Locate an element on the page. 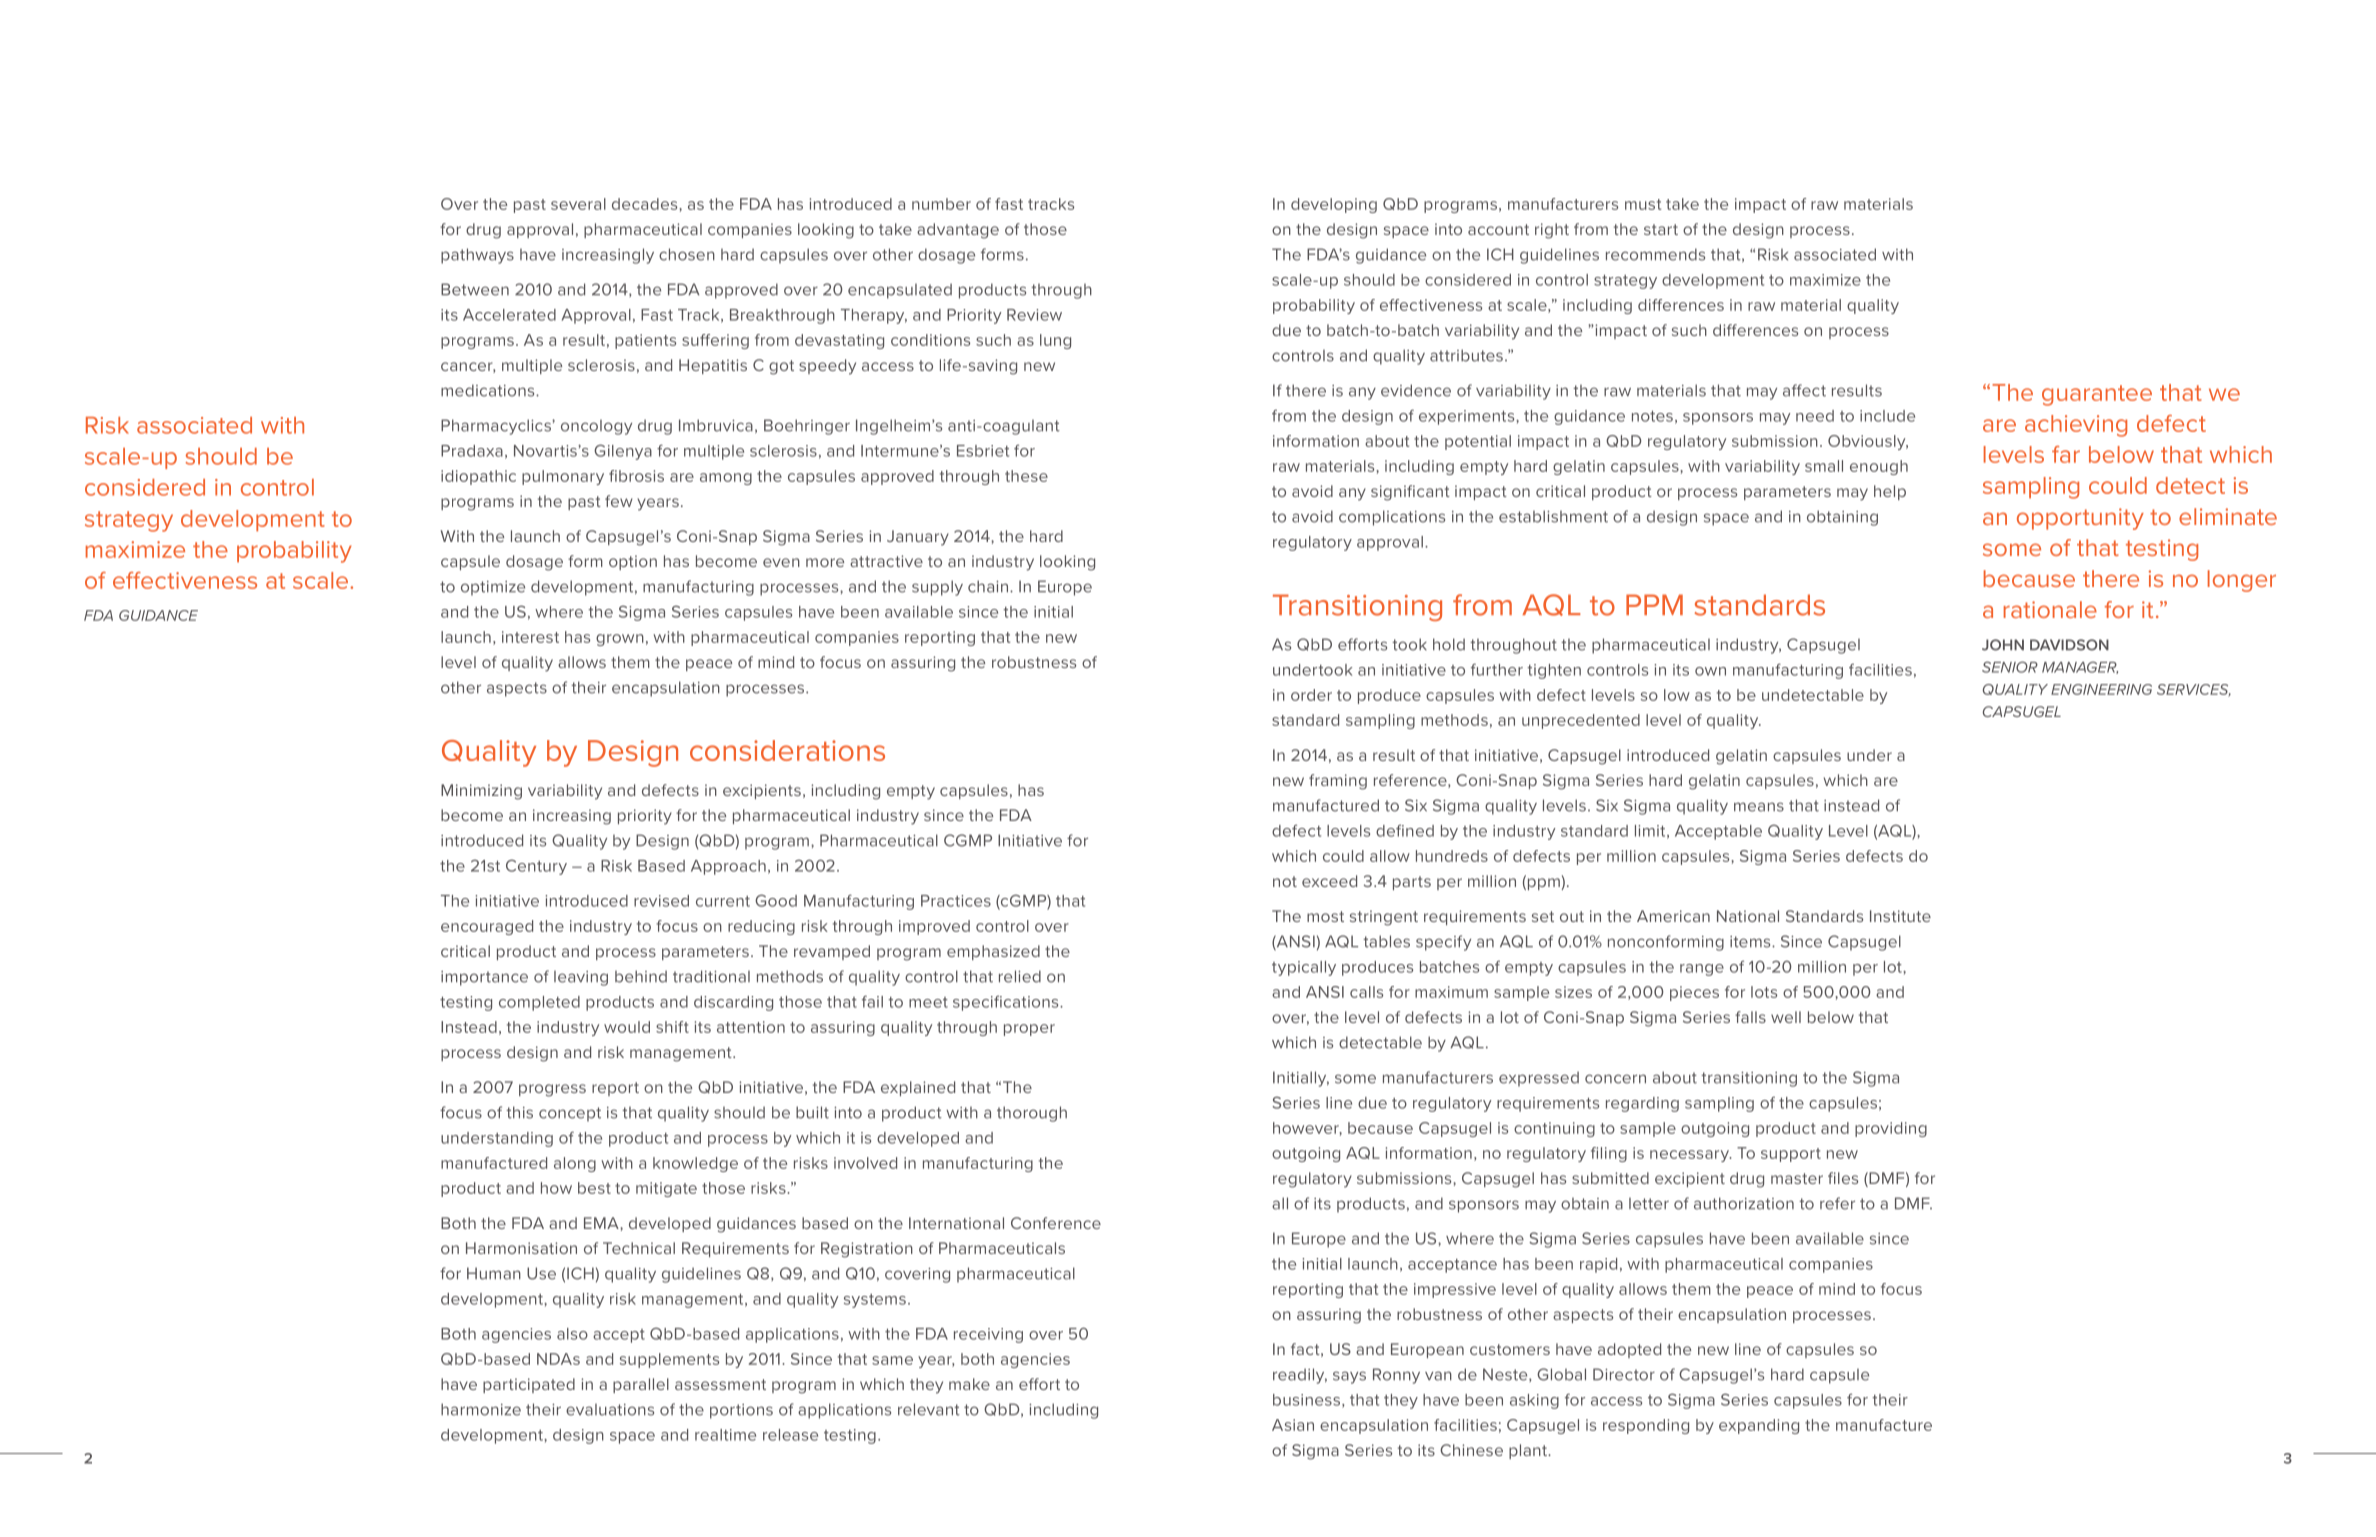  portions is located at coordinates (741, 1411).
